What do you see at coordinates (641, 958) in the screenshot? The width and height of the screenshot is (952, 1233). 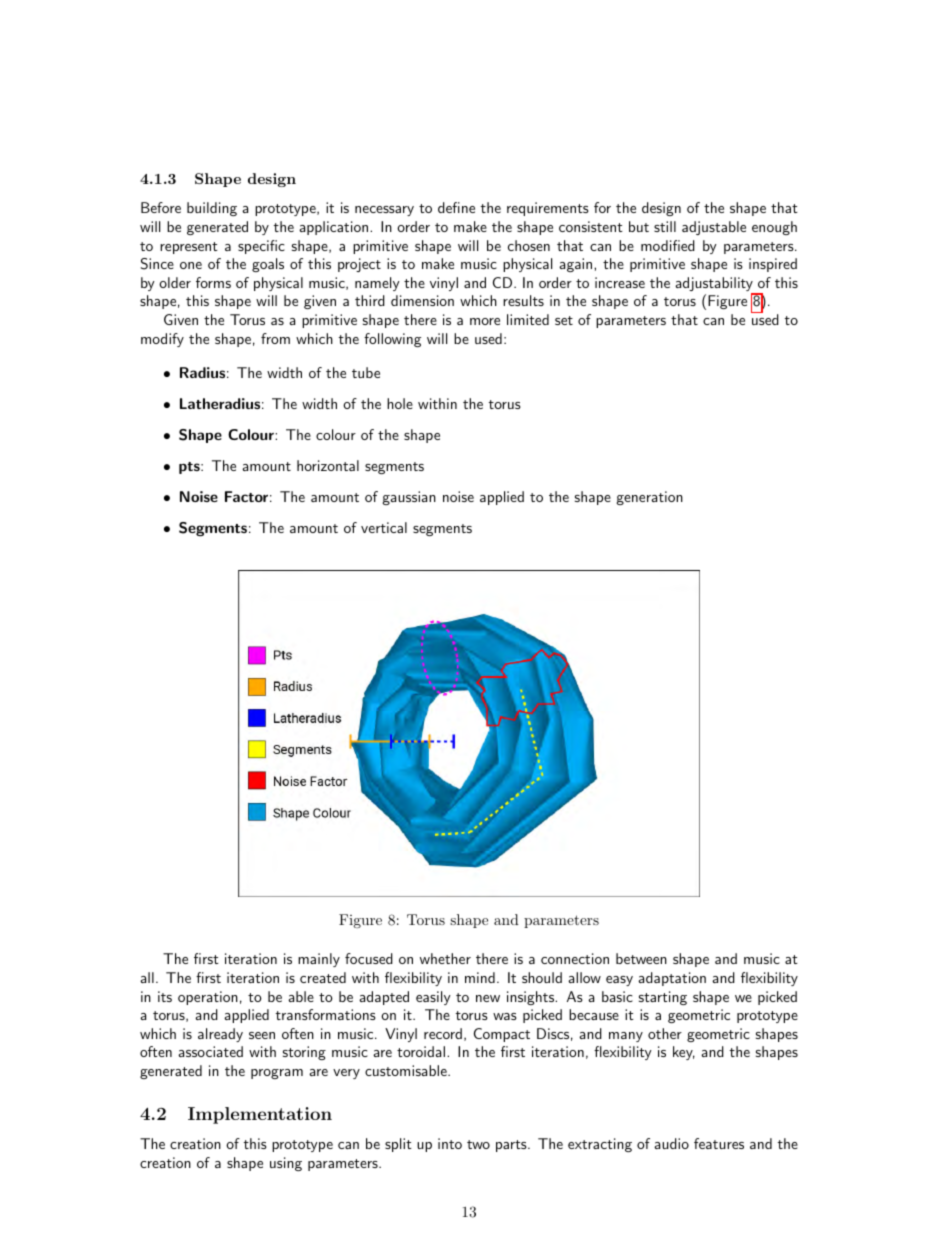 I see `between` at bounding box center [641, 958].
